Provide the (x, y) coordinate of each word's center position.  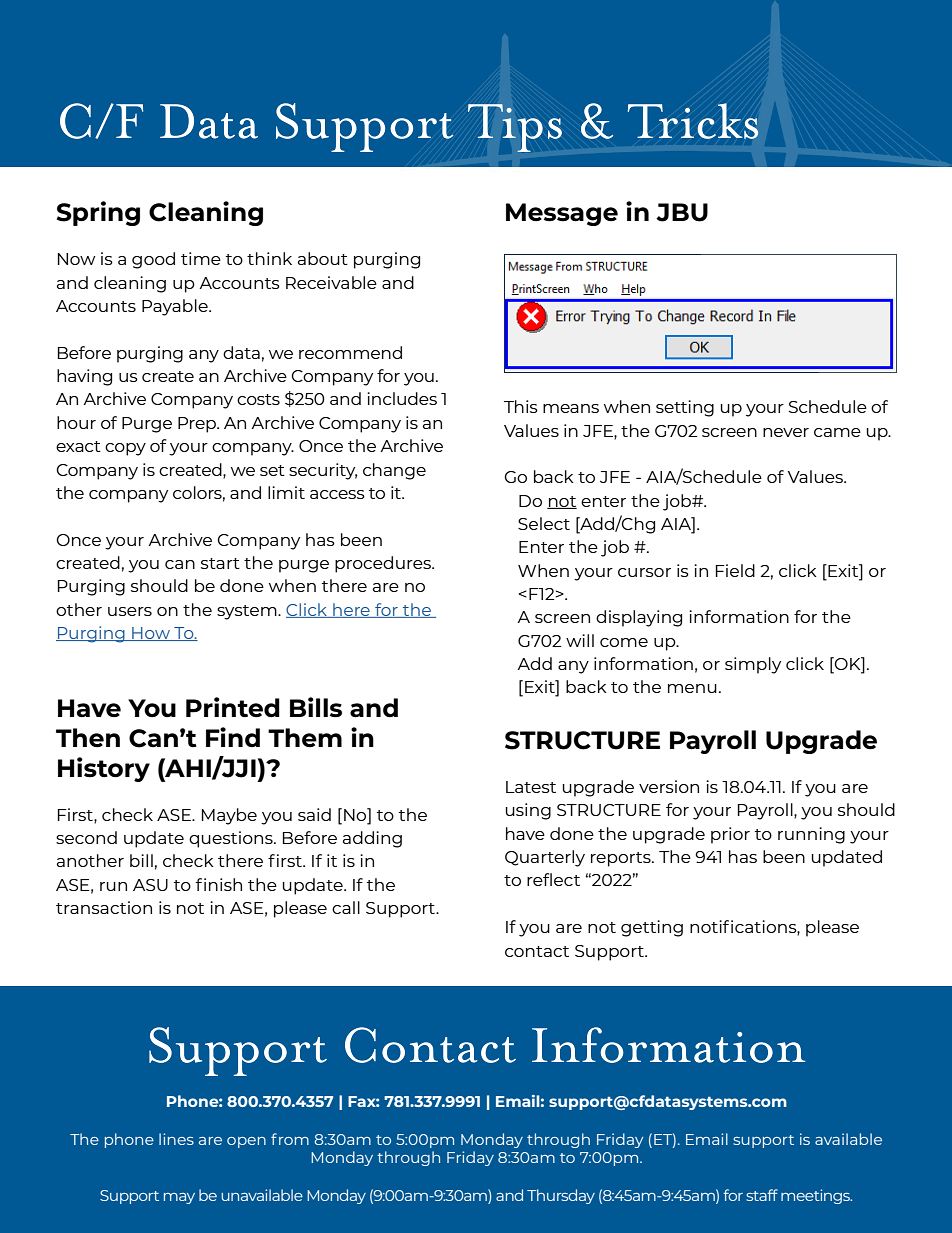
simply (753, 665)
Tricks (693, 121)
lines (176, 1139)
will (580, 640)
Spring (98, 213)
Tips (515, 128)
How (151, 634)
